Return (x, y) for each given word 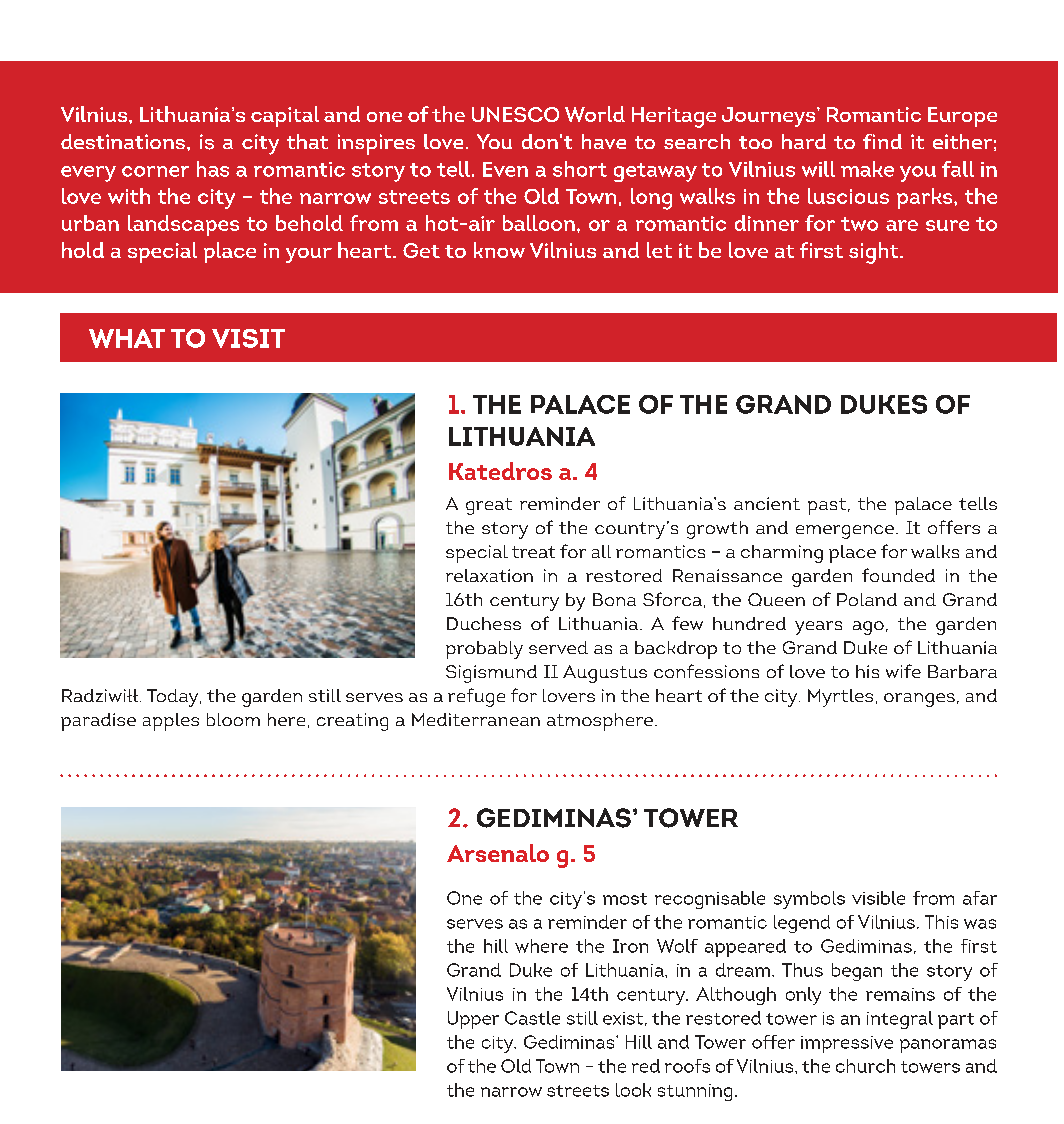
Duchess (484, 623)
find (882, 141)
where (541, 946)
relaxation (489, 575)
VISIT (248, 338)
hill (496, 946)
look (633, 1090)
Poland (867, 599)
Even (505, 169)
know (499, 250)
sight (875, 253)
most (625, 899)
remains (900, 994)
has (213, 169)
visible (878, 898)
